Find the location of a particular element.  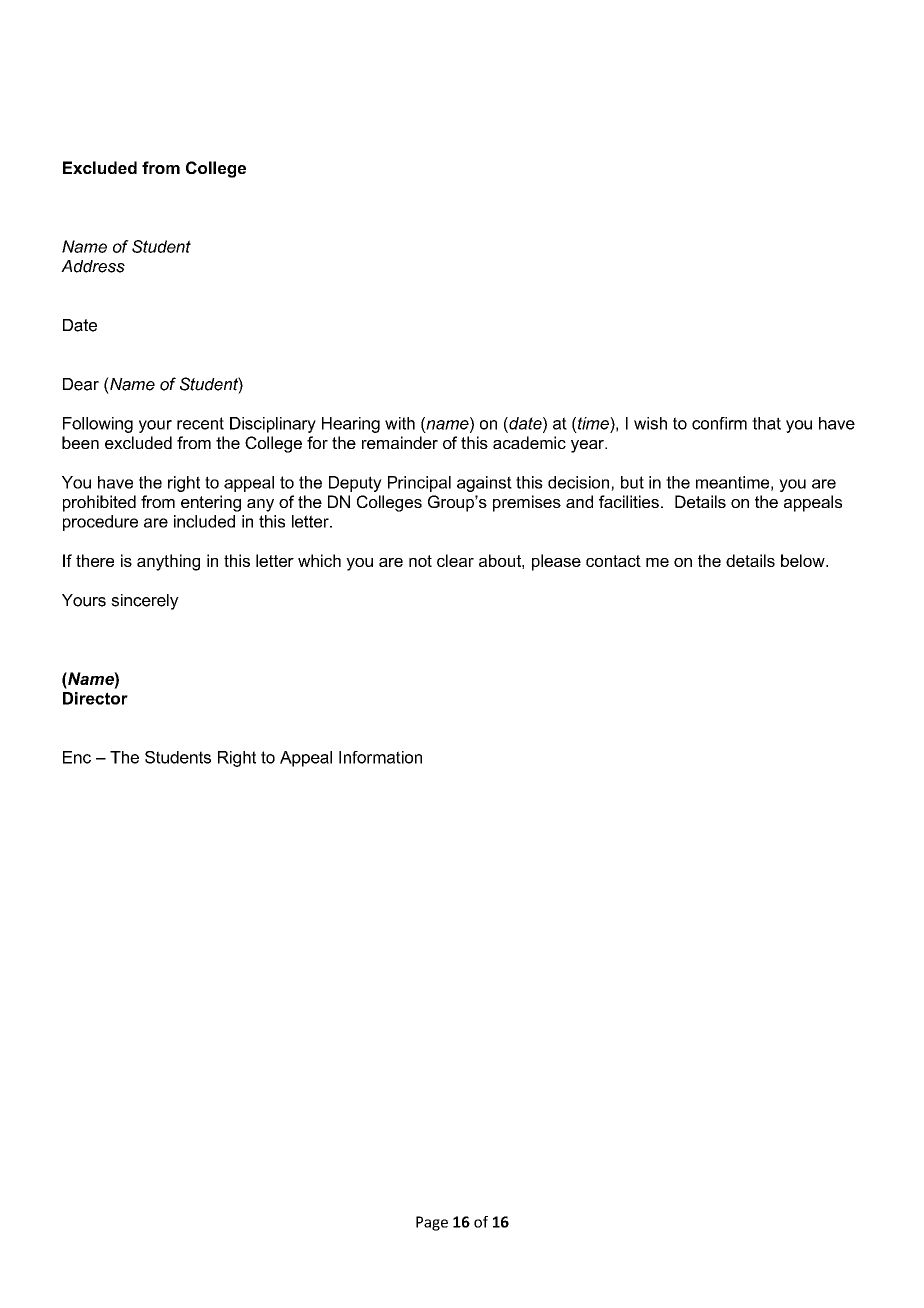

Enc is located at coordinates (77, 757).
